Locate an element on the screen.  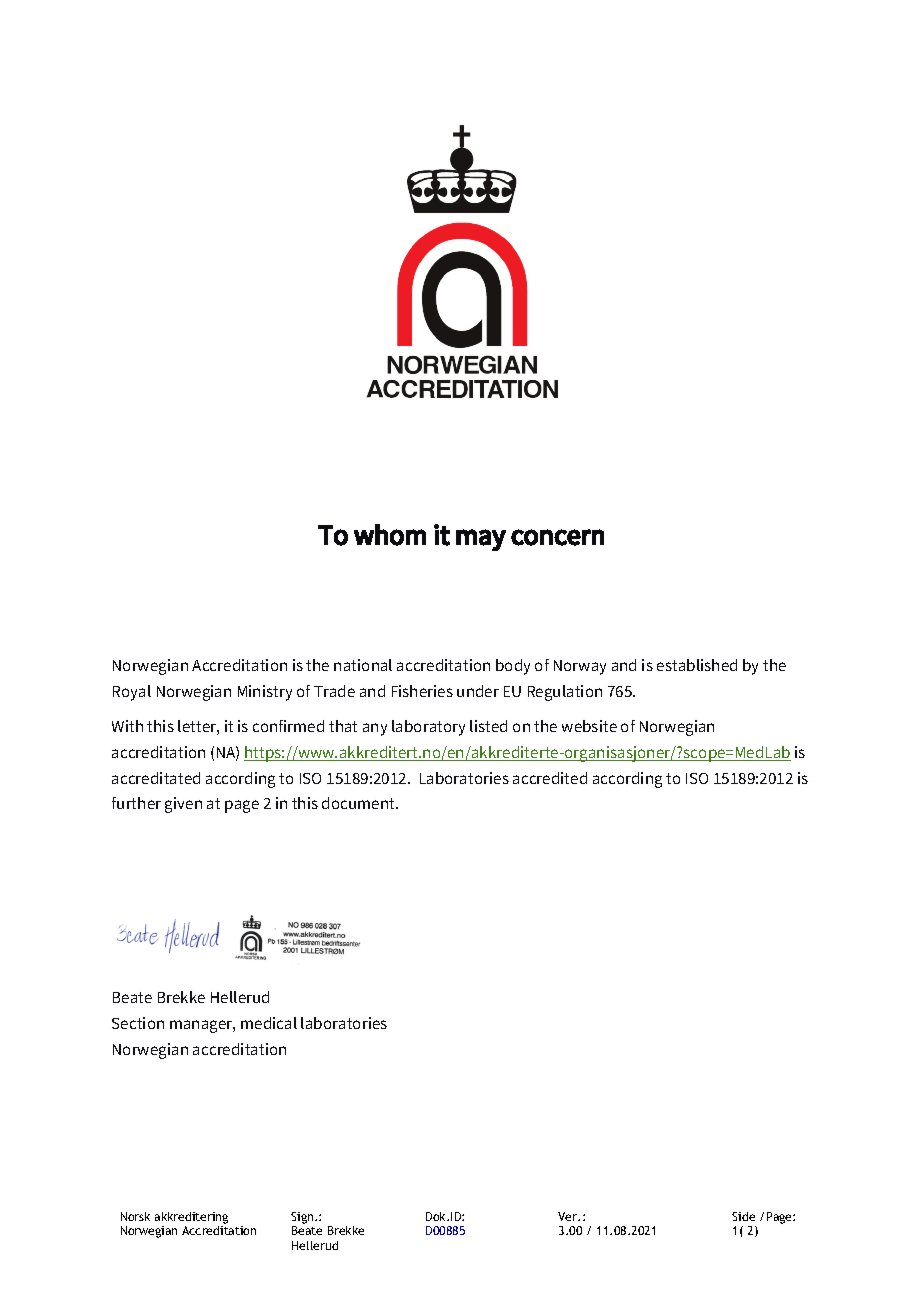
Norsk is located at coordinates (135, 1216).
